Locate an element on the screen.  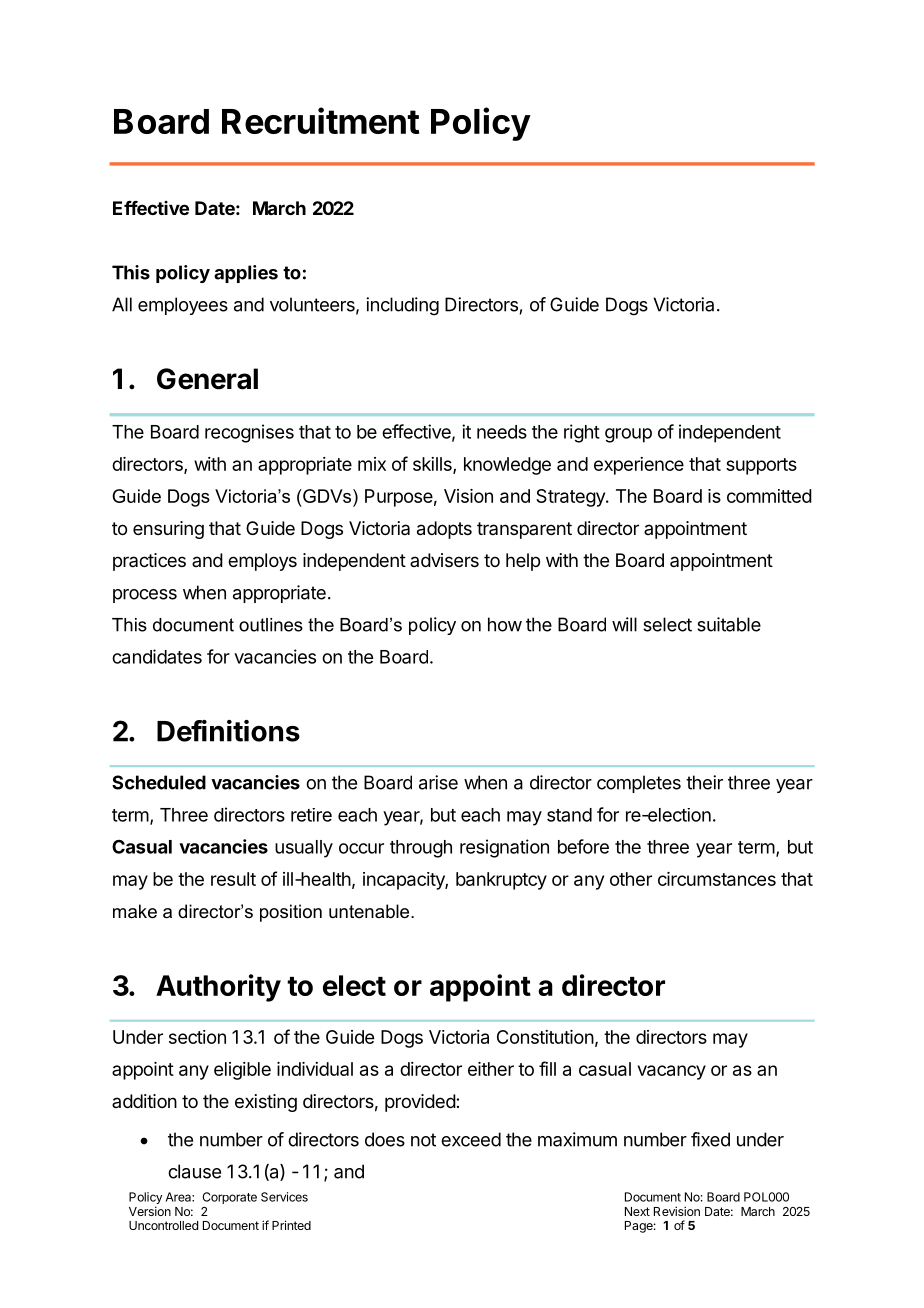
their is located at coordinates (704, 782).
